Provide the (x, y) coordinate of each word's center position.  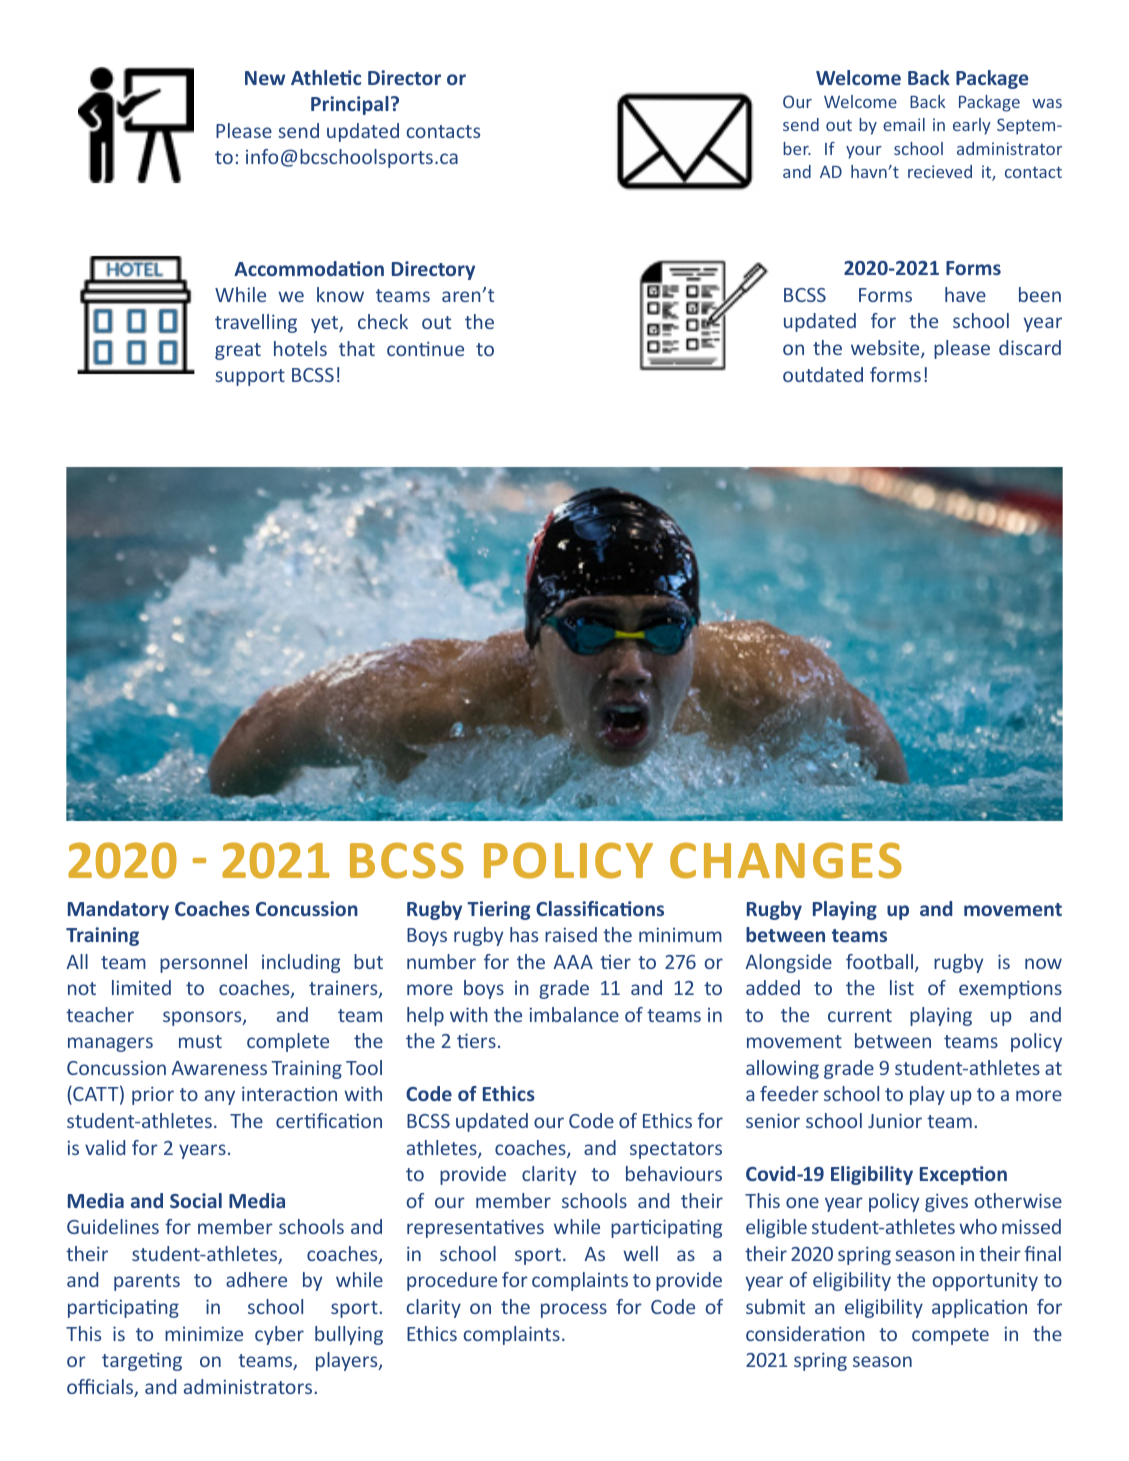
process (574, 1310)
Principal (350, 105)
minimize (204, 1333)
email (904, 124)
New (265, 78)
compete (950, 1336)
